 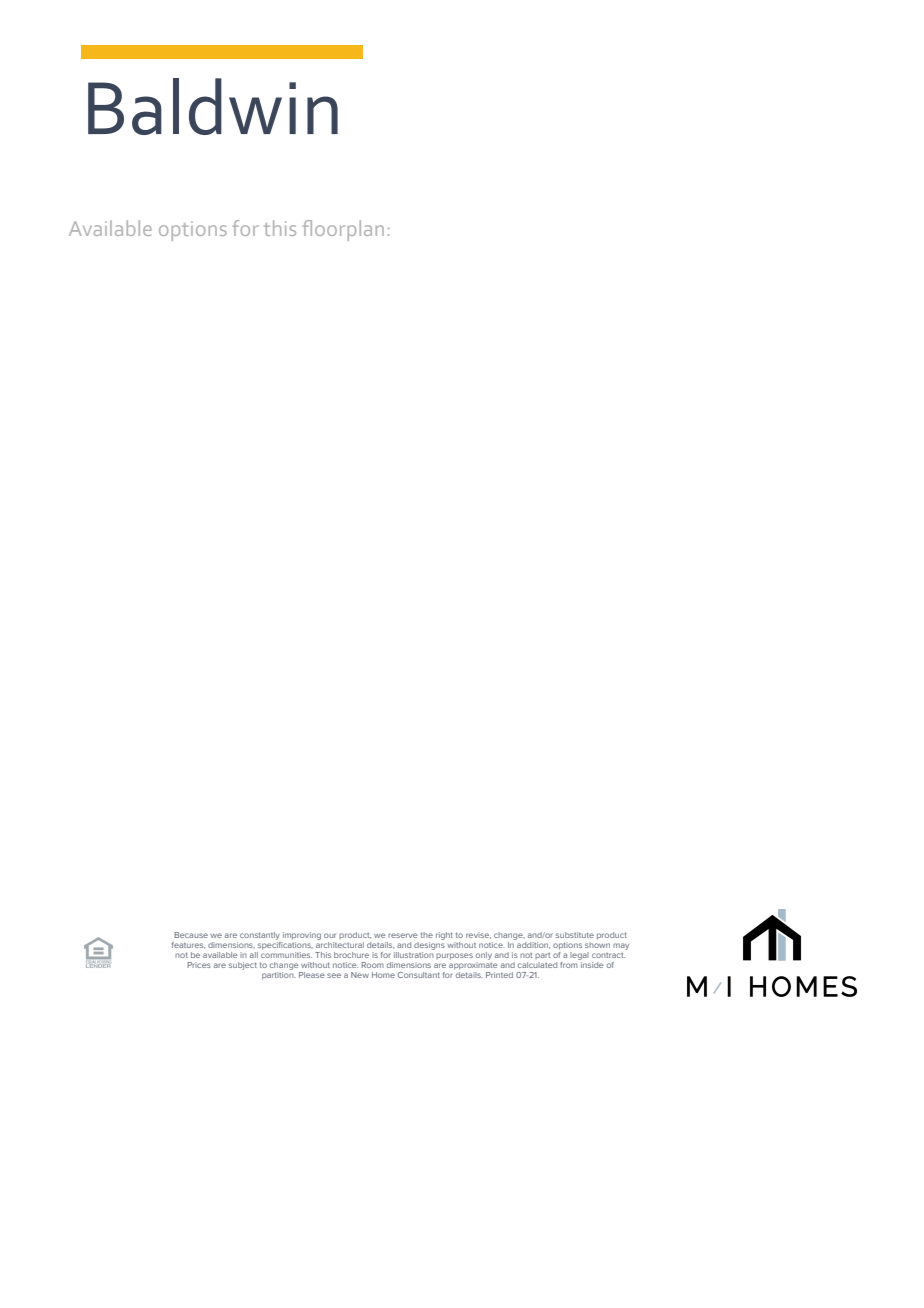 What do you see at coordinates (403, 935) in the screenshot?
I see `reserve` at bounding box center [403, 935].
